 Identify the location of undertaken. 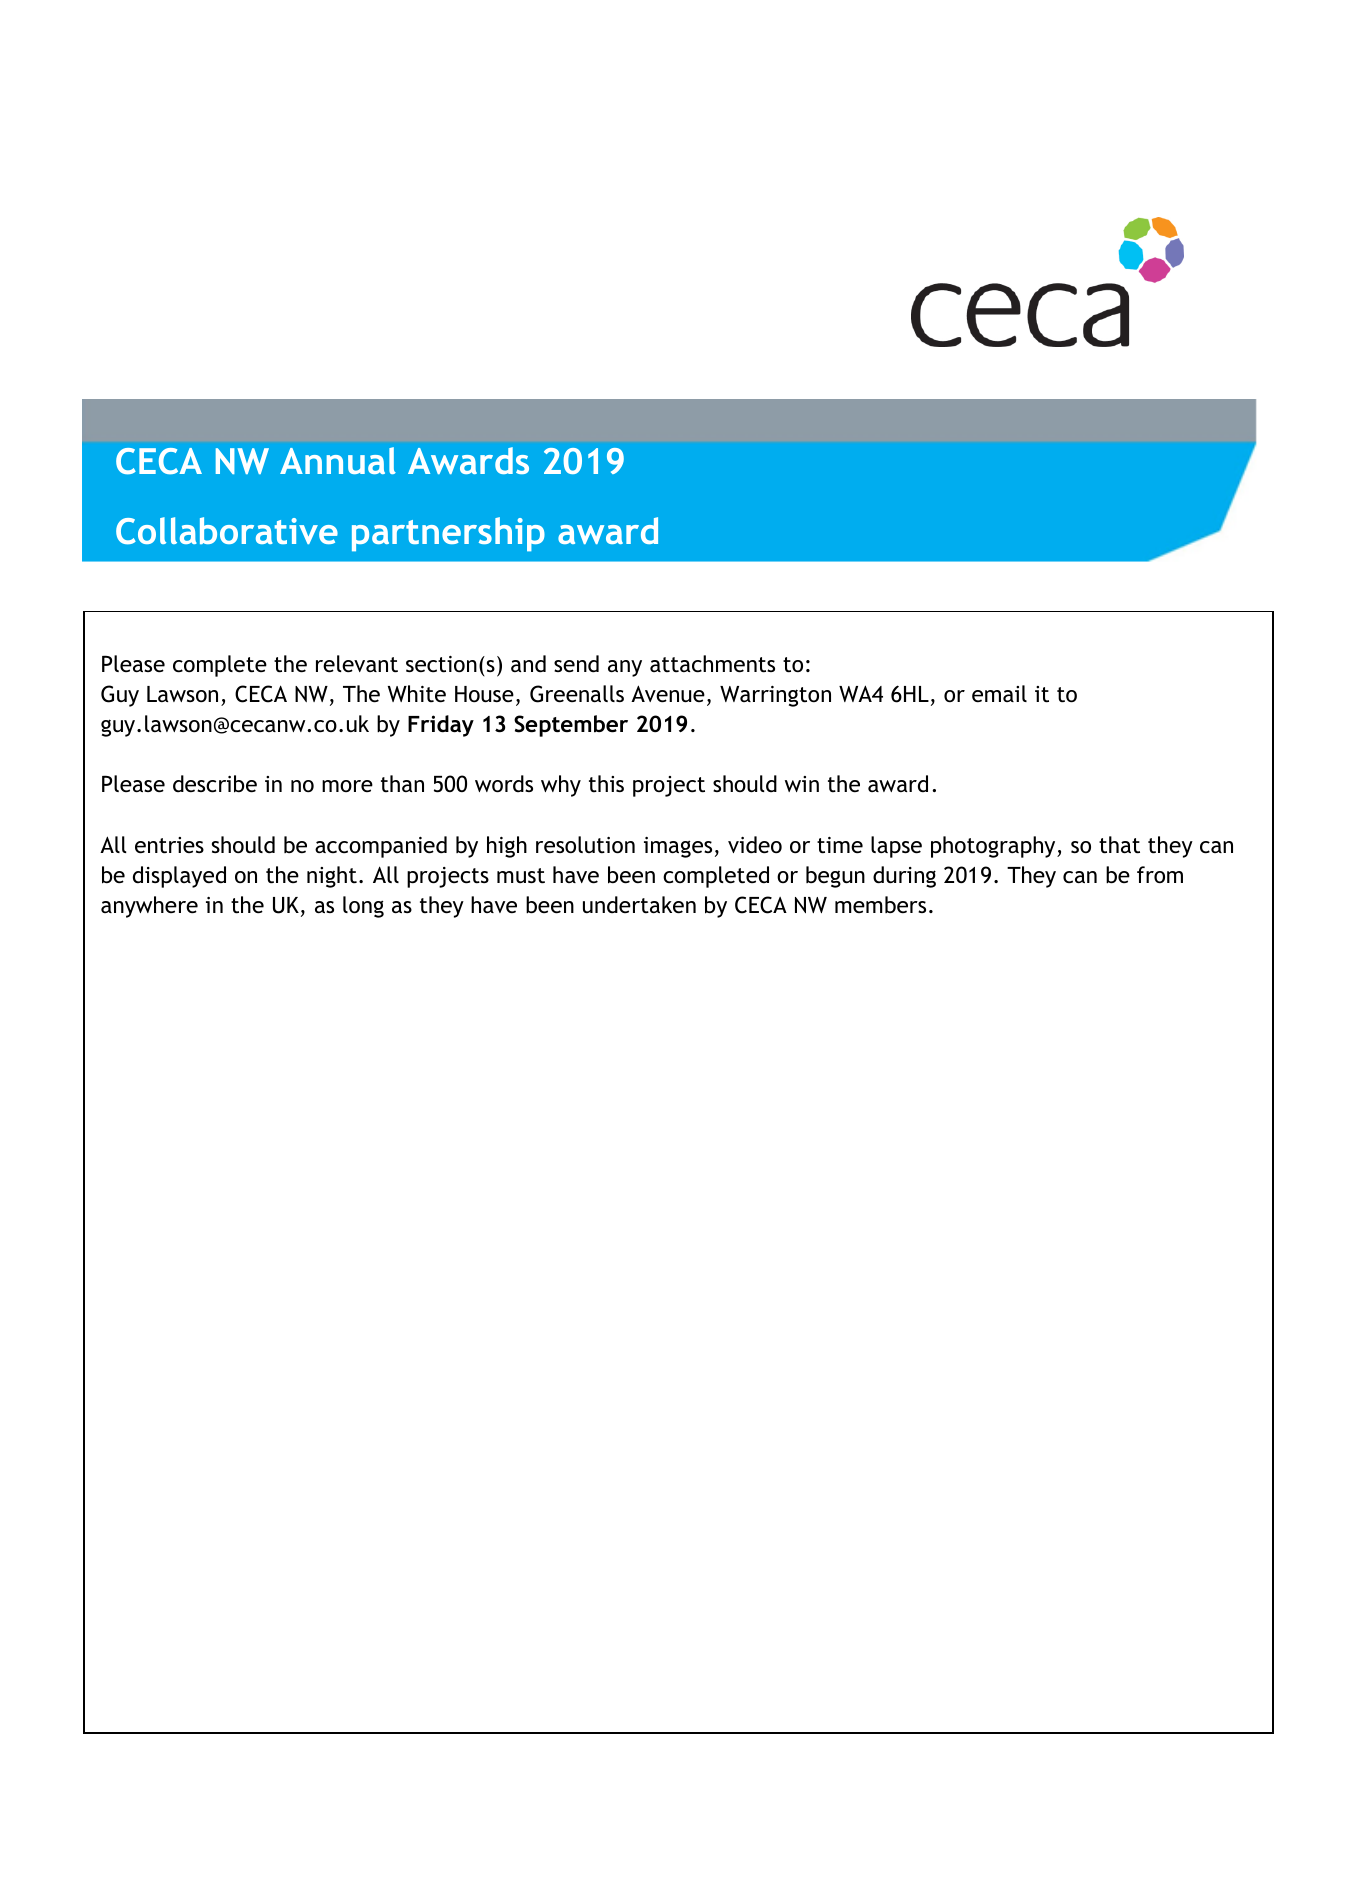
(639, 905).
